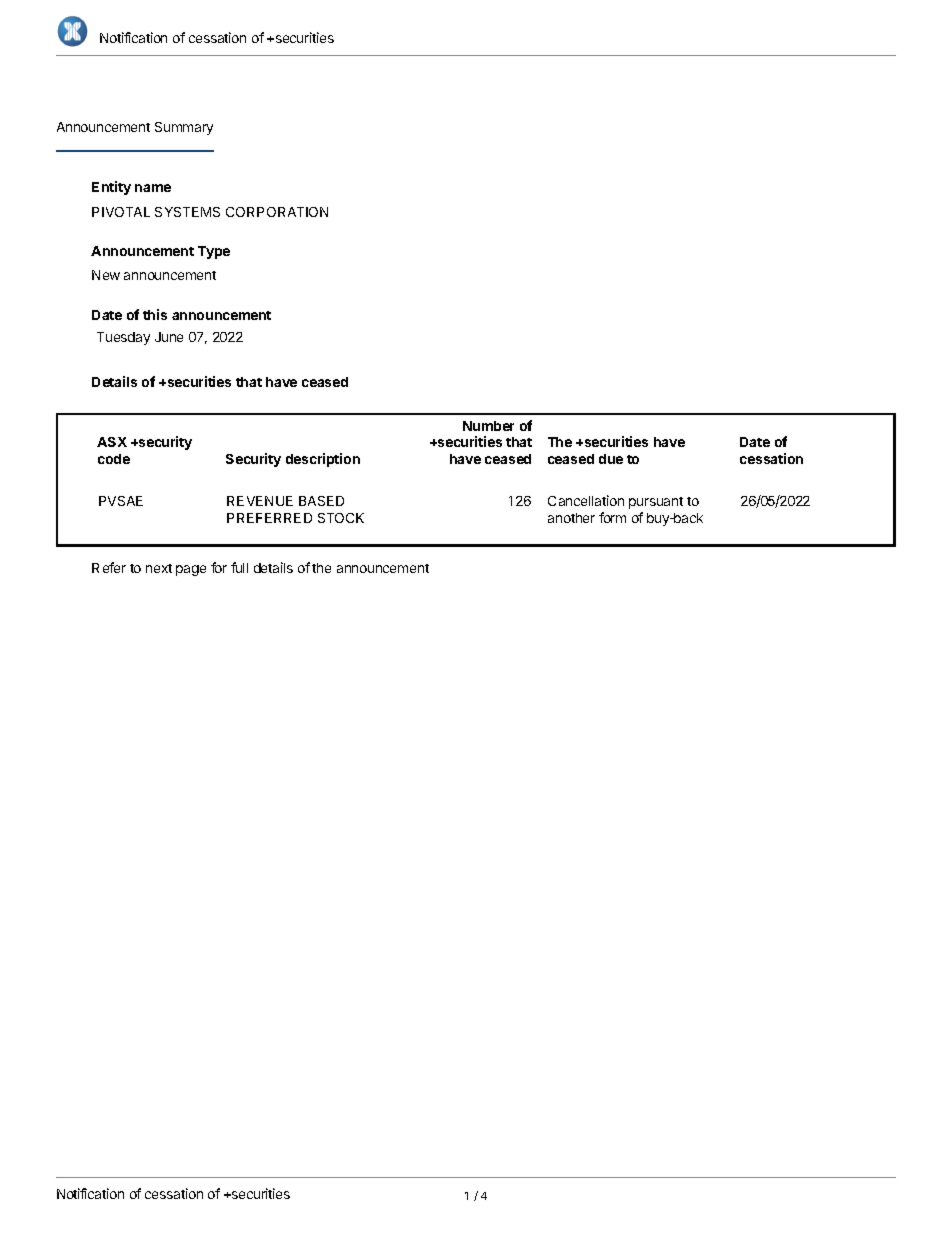 This page has width=952, height=1233. What do you see at coordinates (121, 212) in the page?
I see `PIVOTAL` at bounding box center [121, 212].
